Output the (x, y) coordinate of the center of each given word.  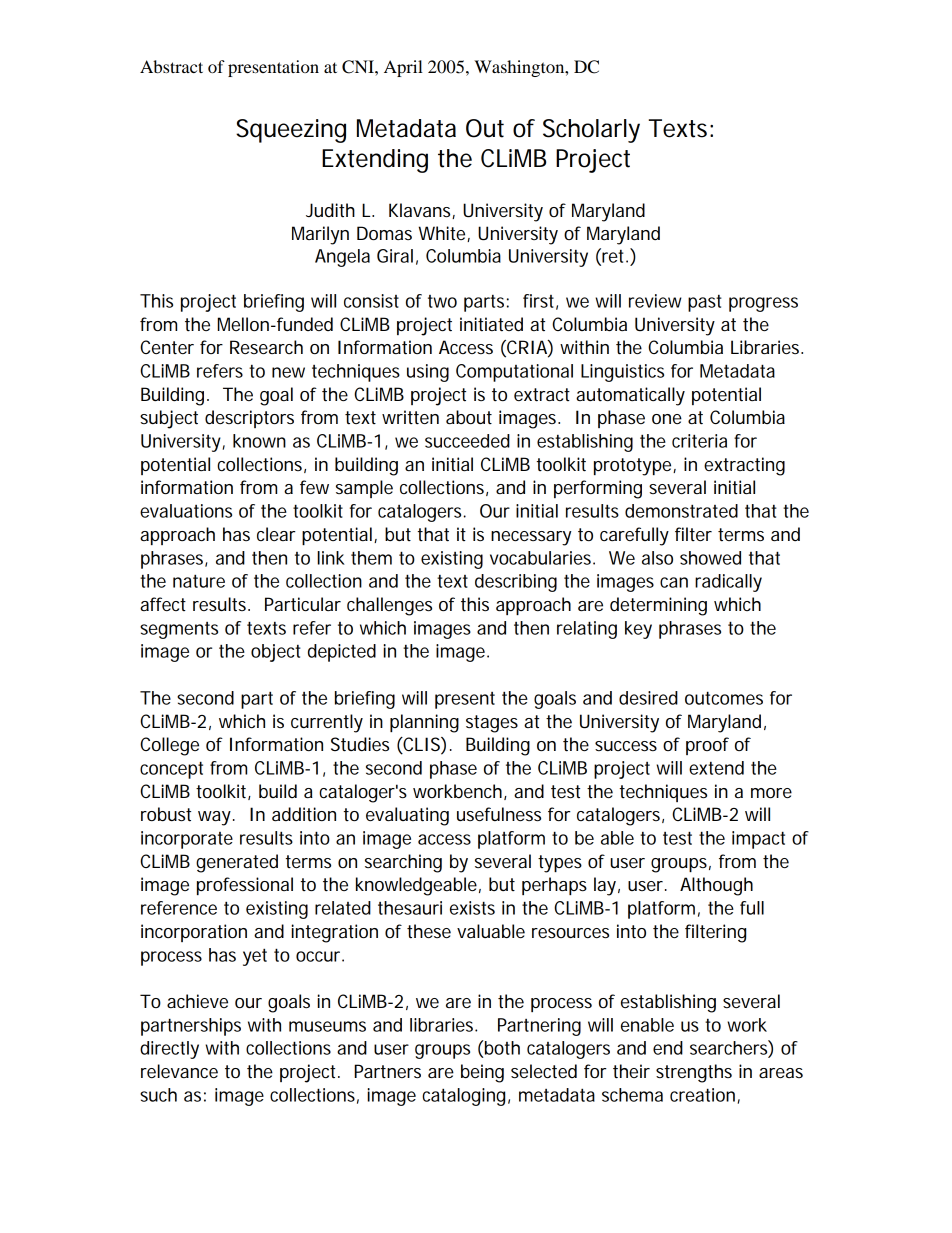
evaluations (186, 511)
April (403, 68)
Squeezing (291, 131)
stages (492, 724)
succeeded (467, 441)
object (276, 653)
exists (472, 908)
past (705, 303)
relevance (179, 1071)
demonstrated (681, 511)
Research (266, 347)
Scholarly (591, 131)
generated (237, 863)
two (442, 301)
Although (716, 886)
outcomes (724, 698)
